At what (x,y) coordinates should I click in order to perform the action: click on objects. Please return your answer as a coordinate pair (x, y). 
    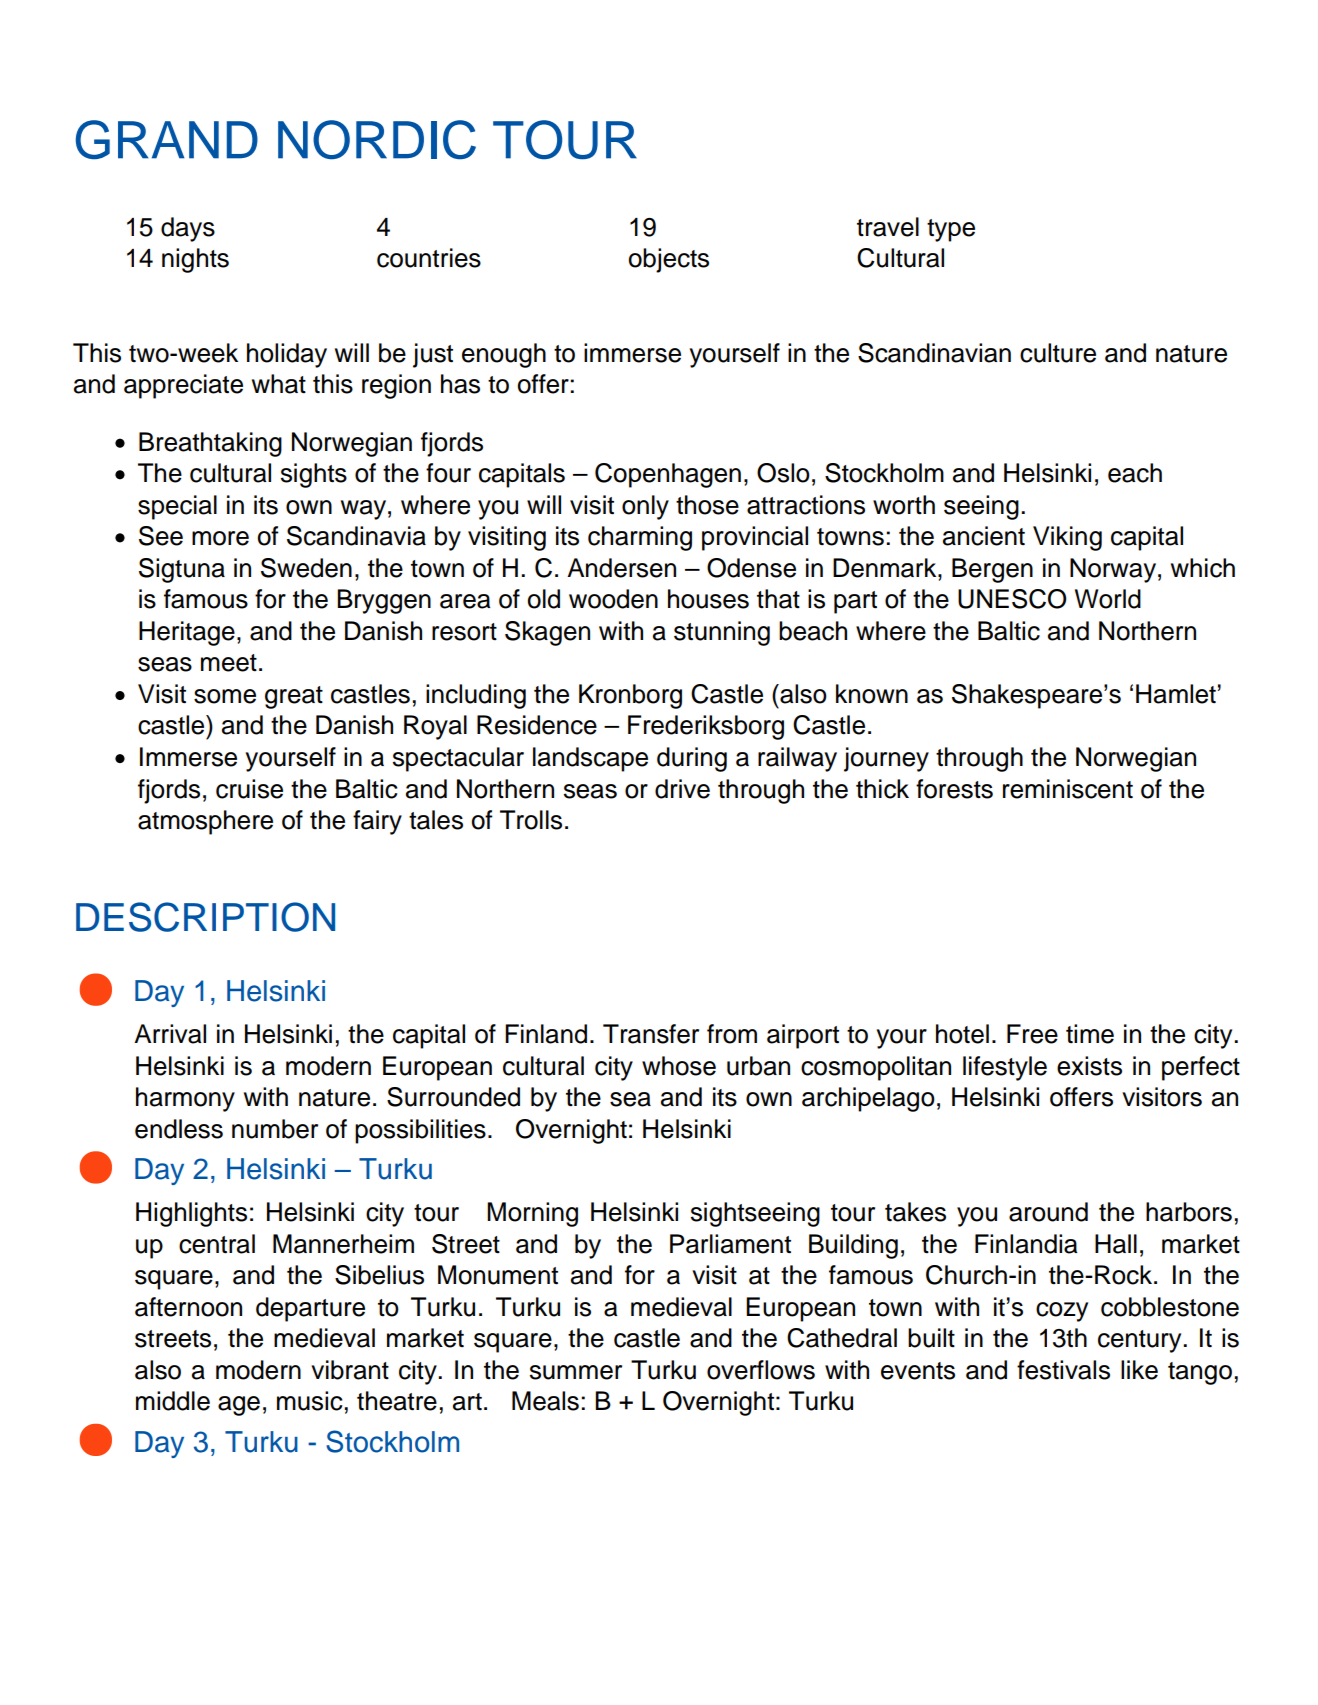
    Looking at the image, I should click on (669, 260).
